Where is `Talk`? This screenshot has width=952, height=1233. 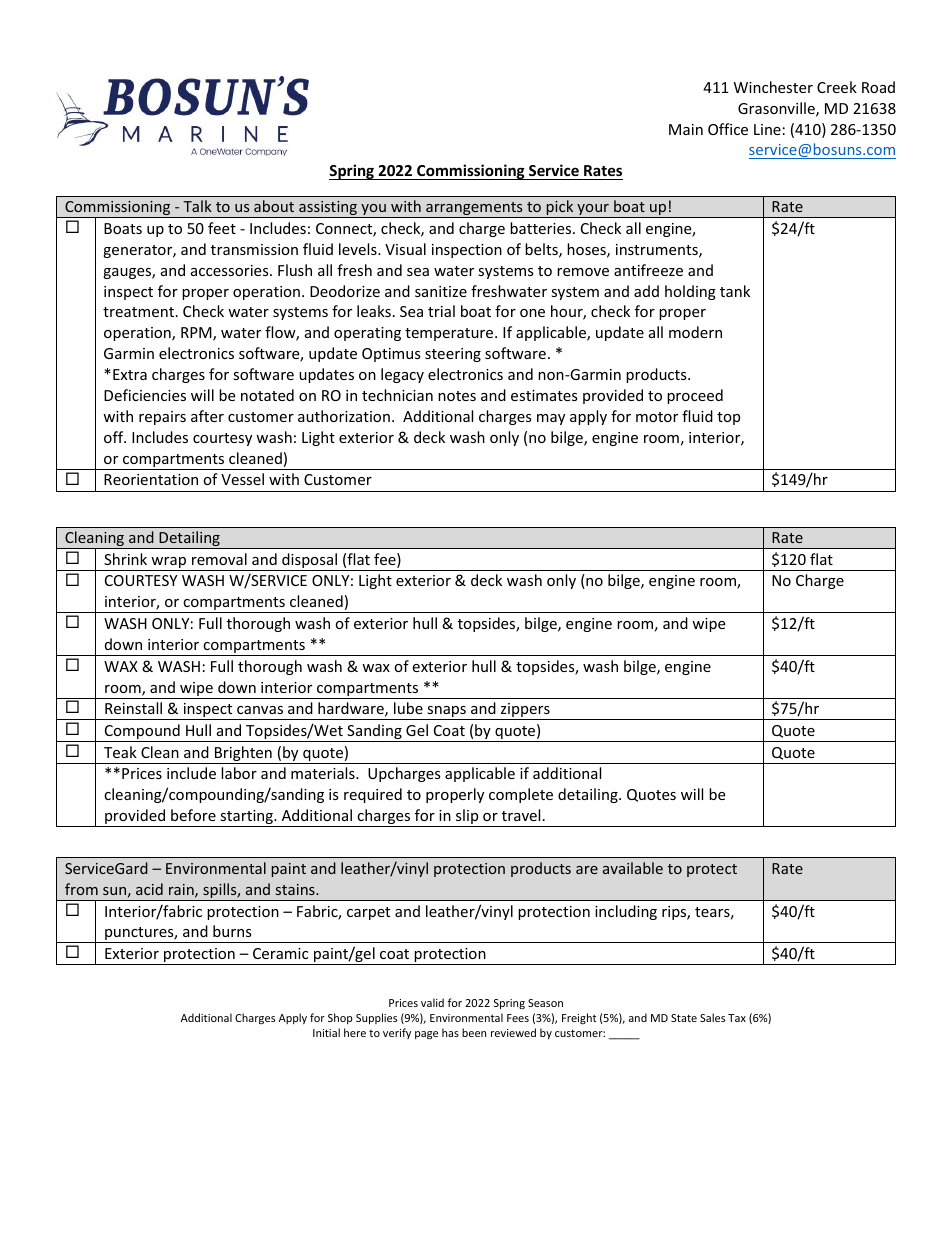
Talk is located at coordinates (197, 206).
